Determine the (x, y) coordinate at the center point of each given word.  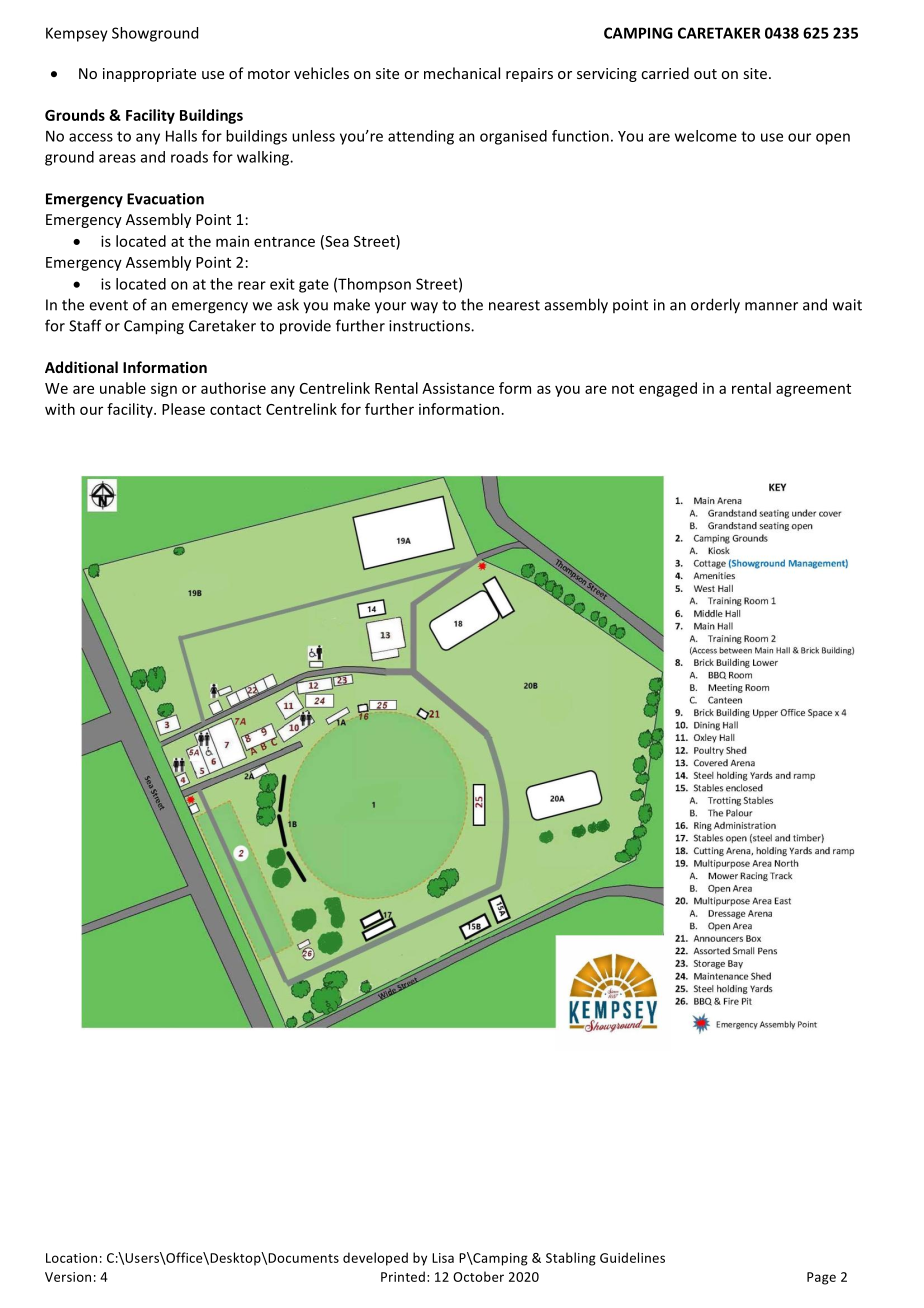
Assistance (458, 388)
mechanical (462, 73)
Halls (181, 136)
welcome (706, 136)
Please (183, 409)
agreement (813, 390)
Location (71, 1258)
